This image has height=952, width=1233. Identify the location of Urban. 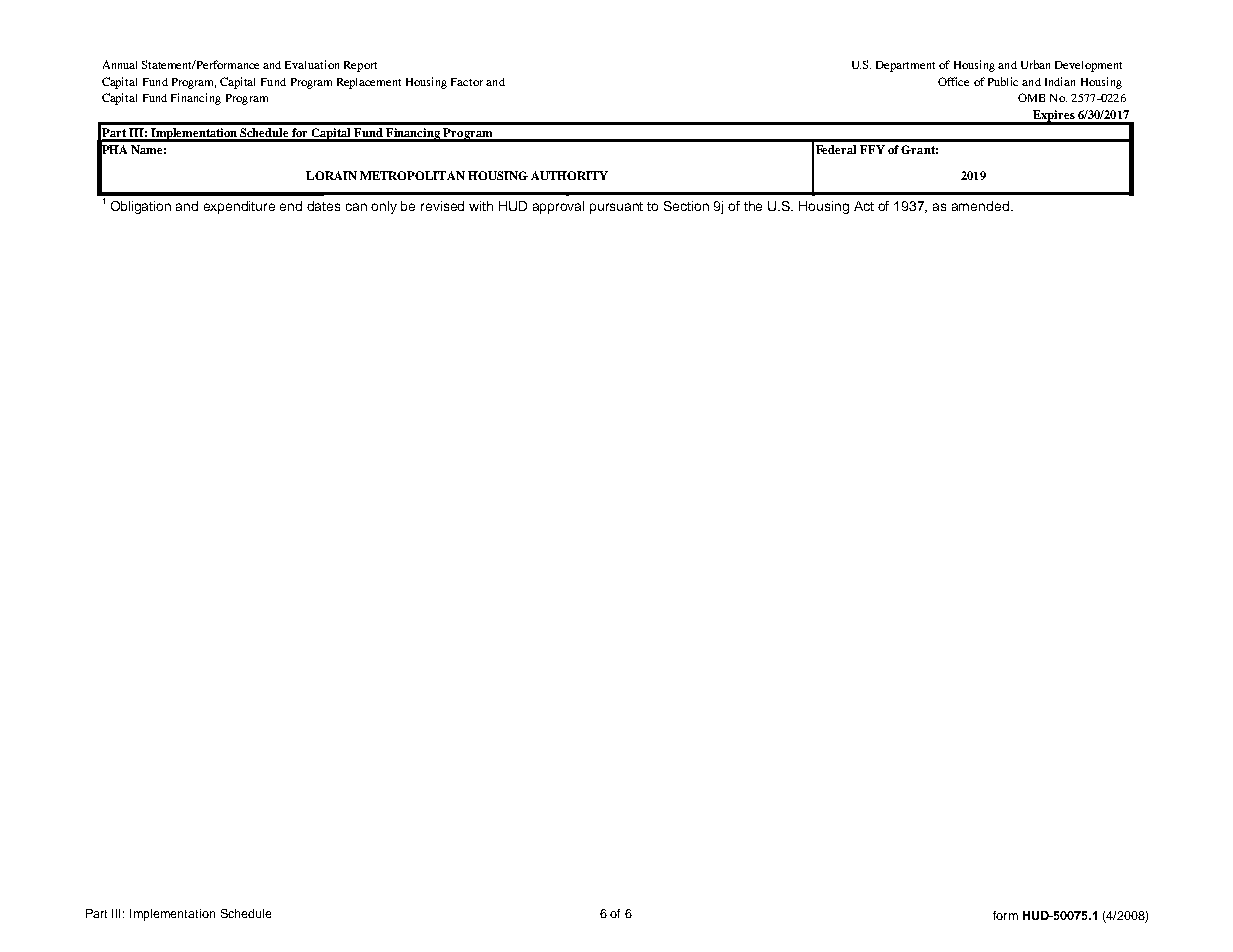
(1035, 64).
